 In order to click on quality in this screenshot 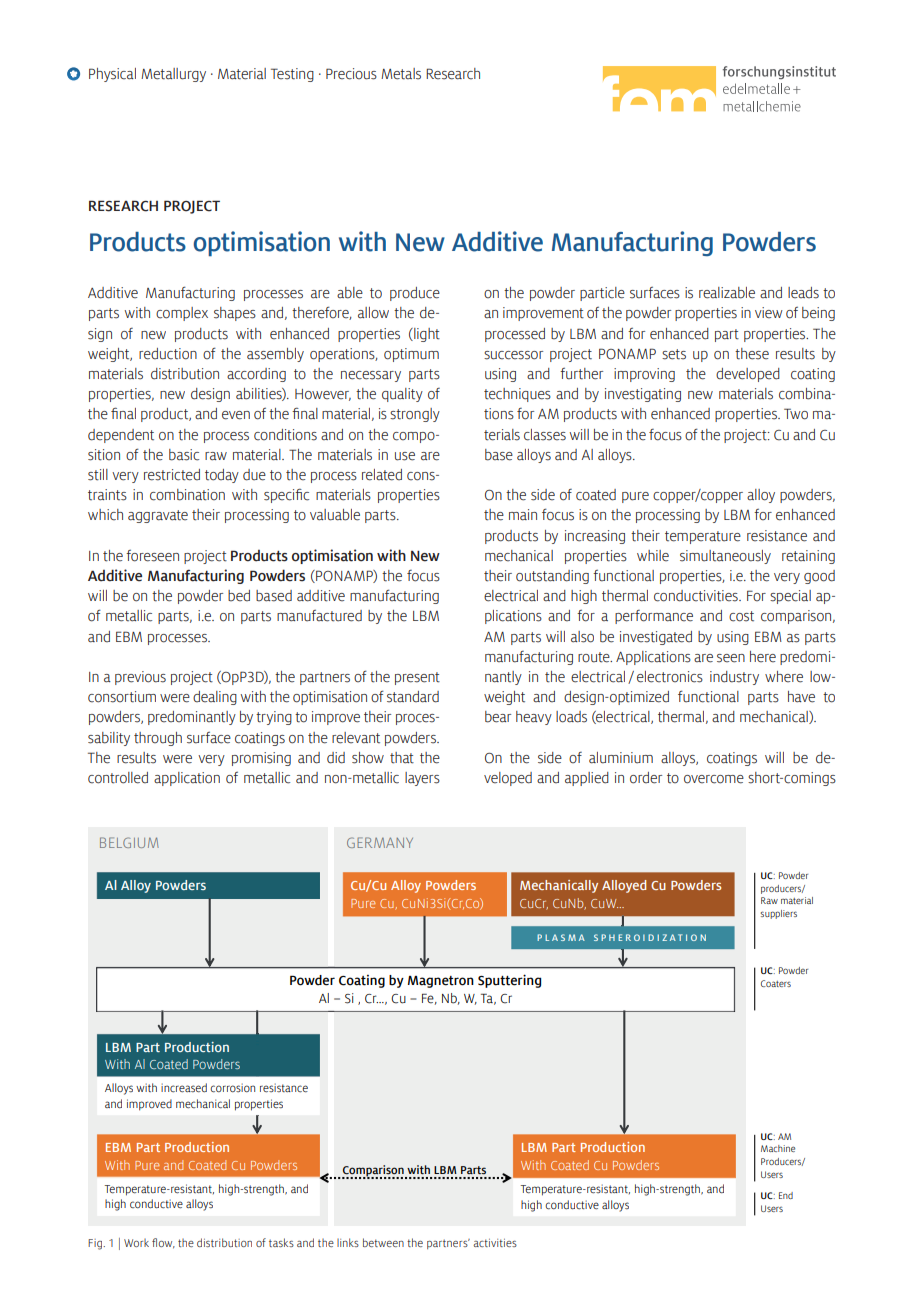, I will do `click(402, 395)`.
